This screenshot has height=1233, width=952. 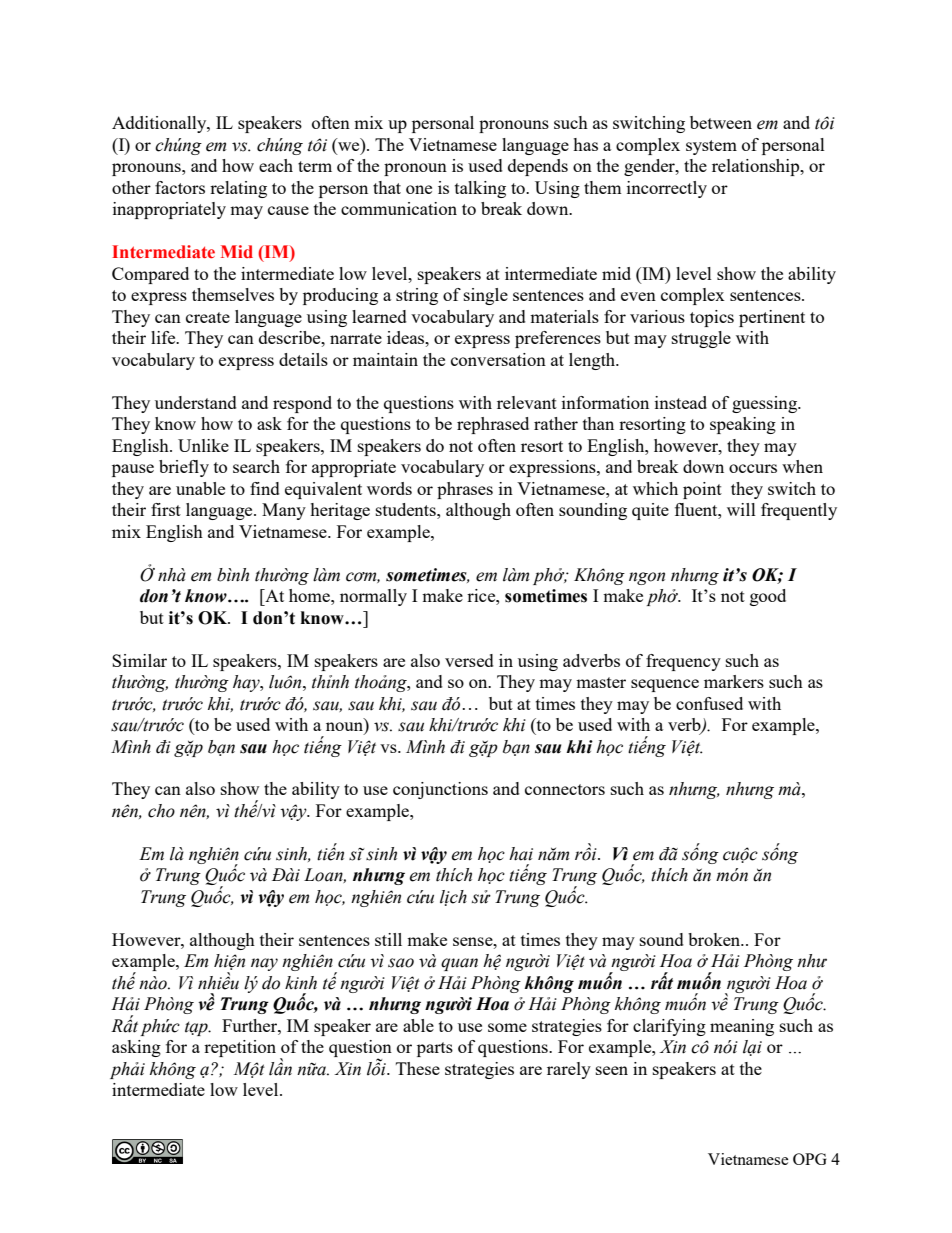 What do you see at coordinates (742, 1027) in the screenshot?
I see `meaning` at bounding box center [742, 1027].
